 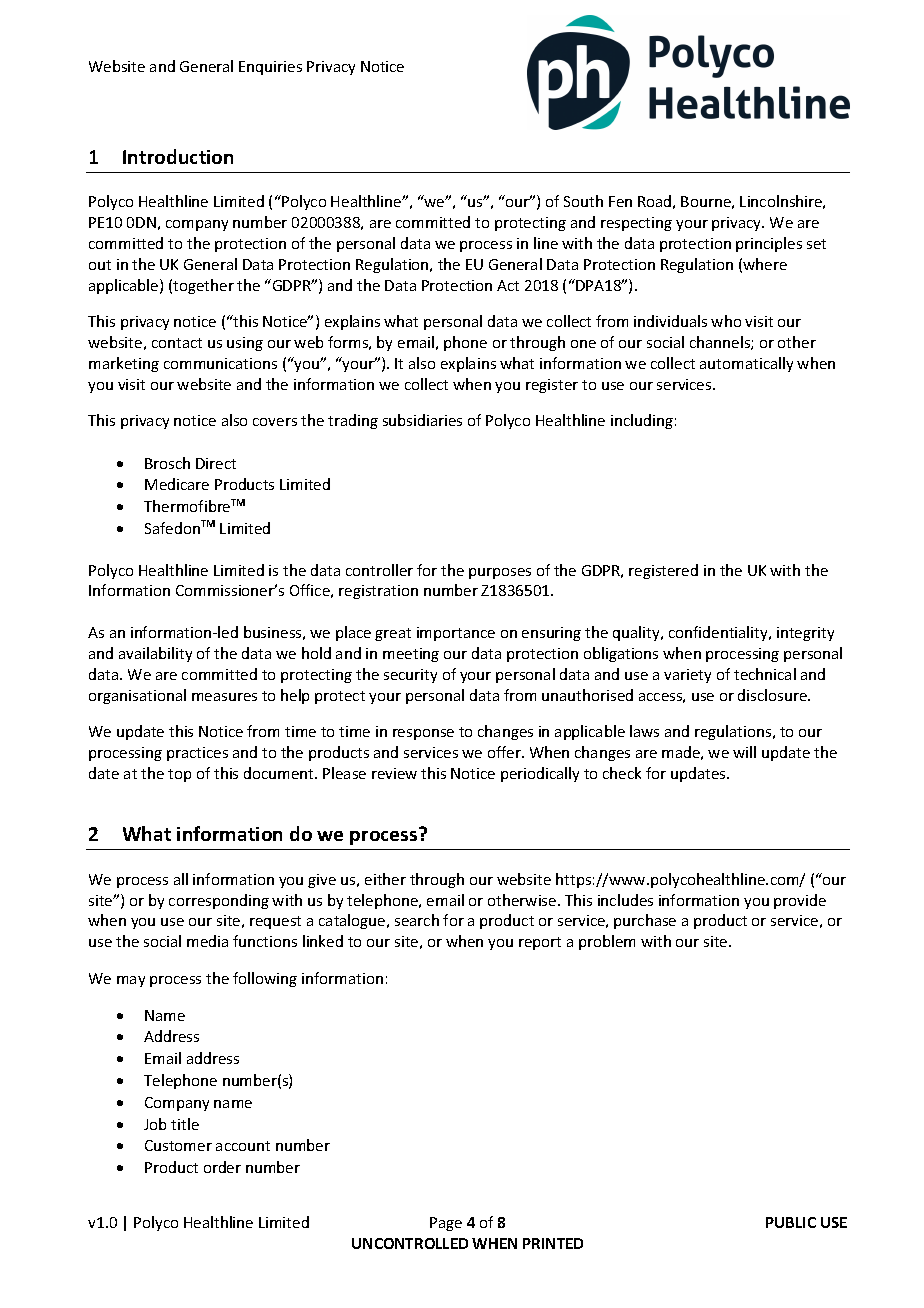 What do you see at coordinates (645, 921) in the screenshot?
I see `purchase` at bounding box center [645, 921].
